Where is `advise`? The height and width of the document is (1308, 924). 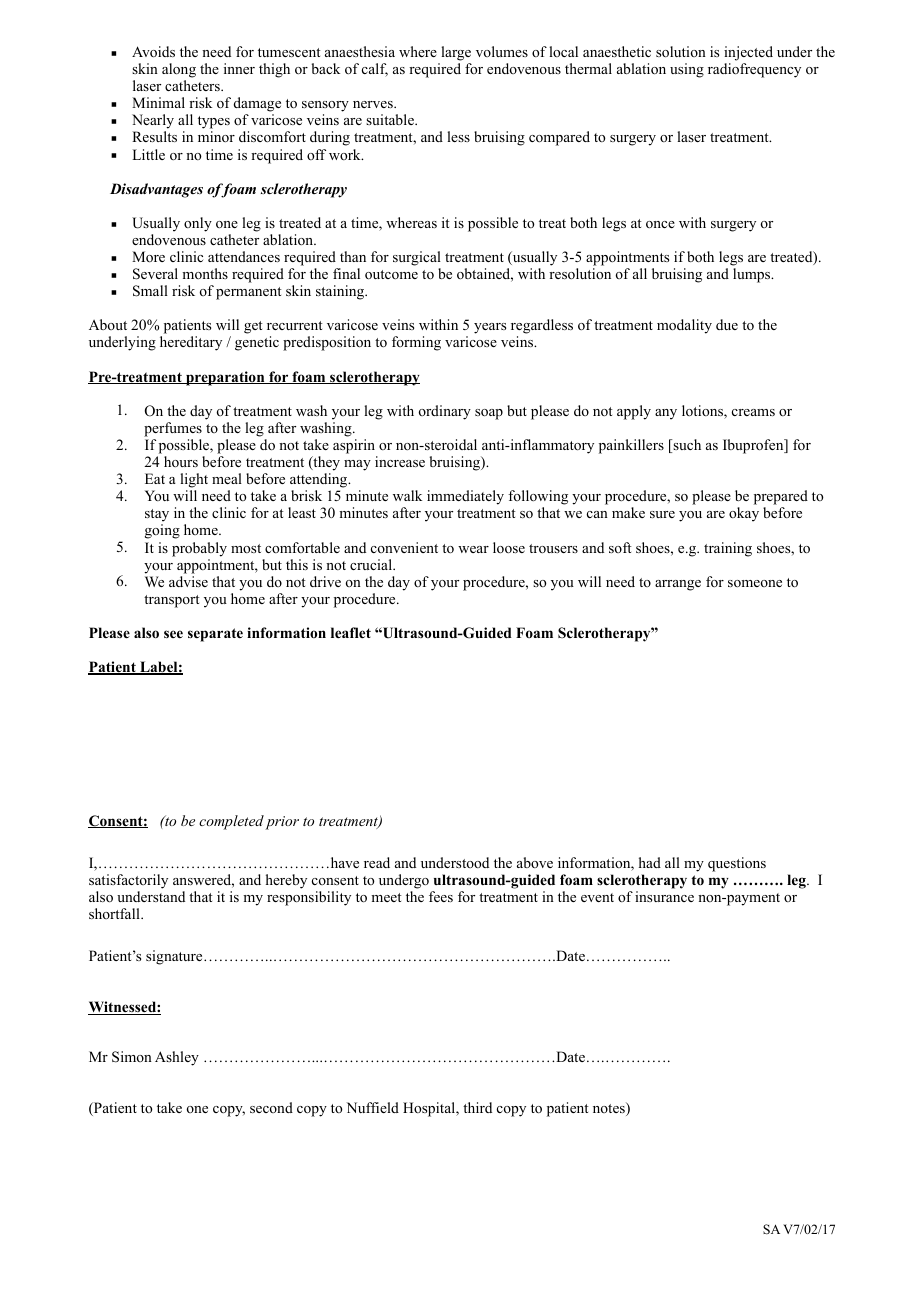
advise is located at coordinates (188, 581).
